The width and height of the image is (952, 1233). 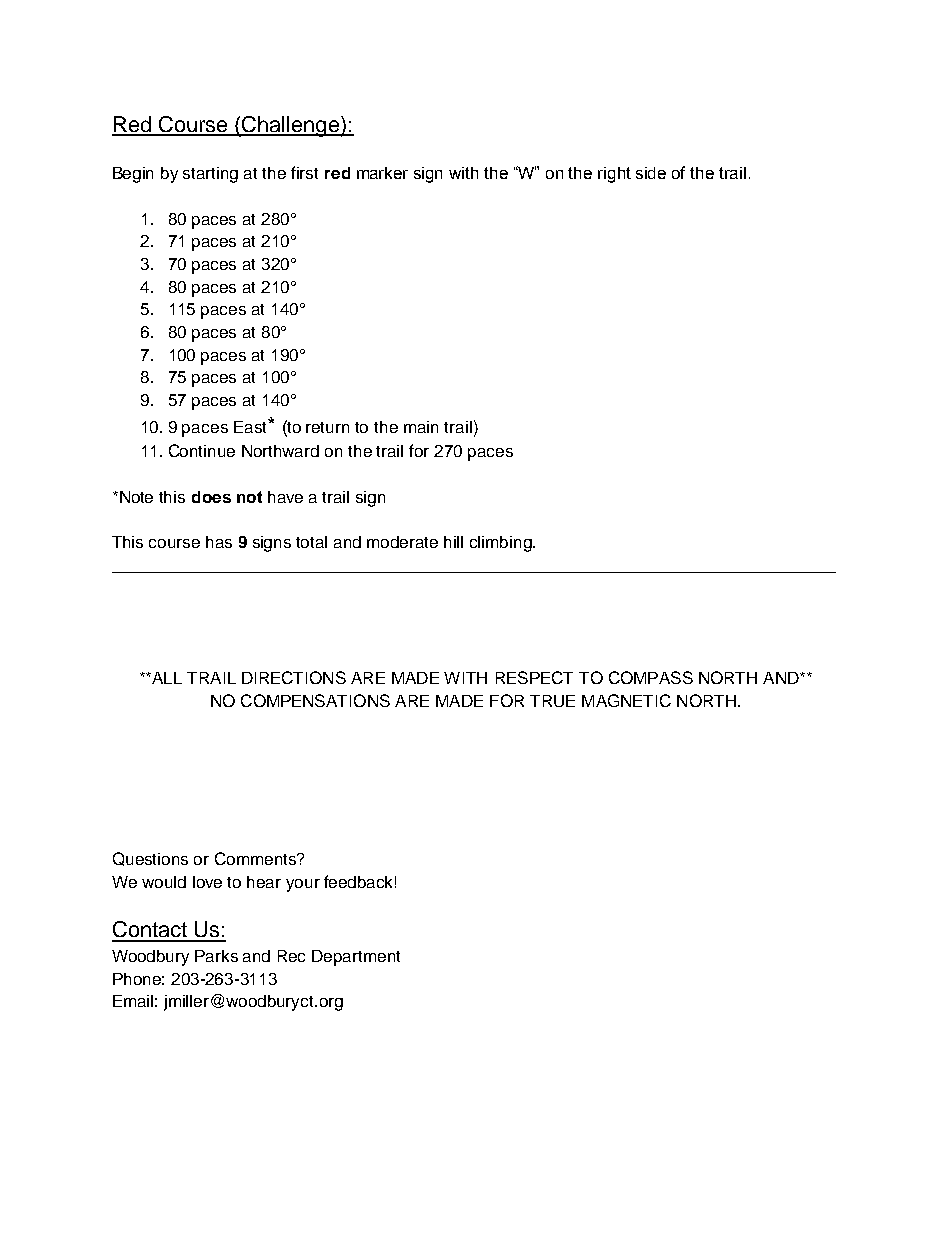 I want to click on starting, so click(x=210, y=175).
